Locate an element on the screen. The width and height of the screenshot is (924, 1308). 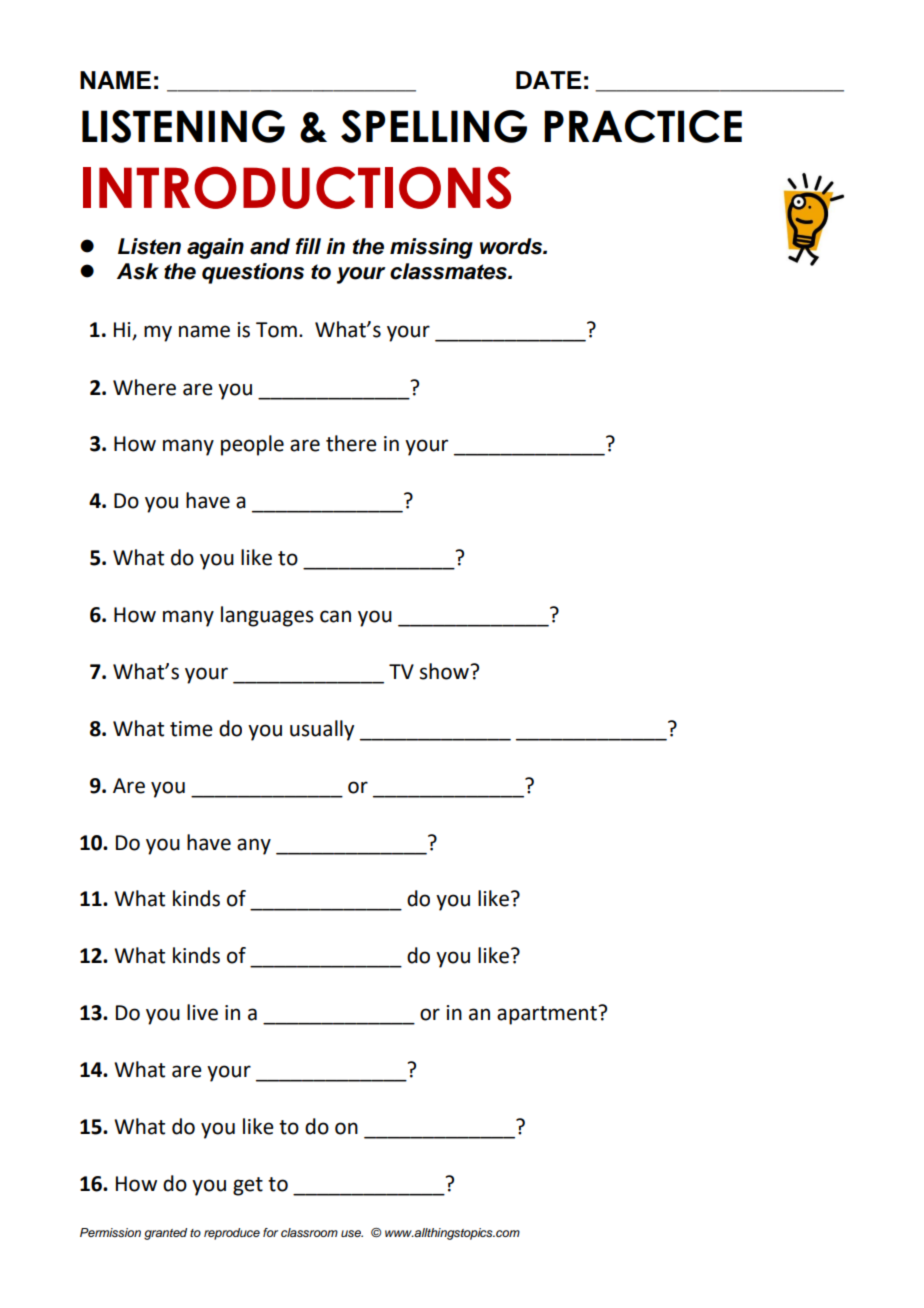
SPELLING is located at coordinates (434, 126).
